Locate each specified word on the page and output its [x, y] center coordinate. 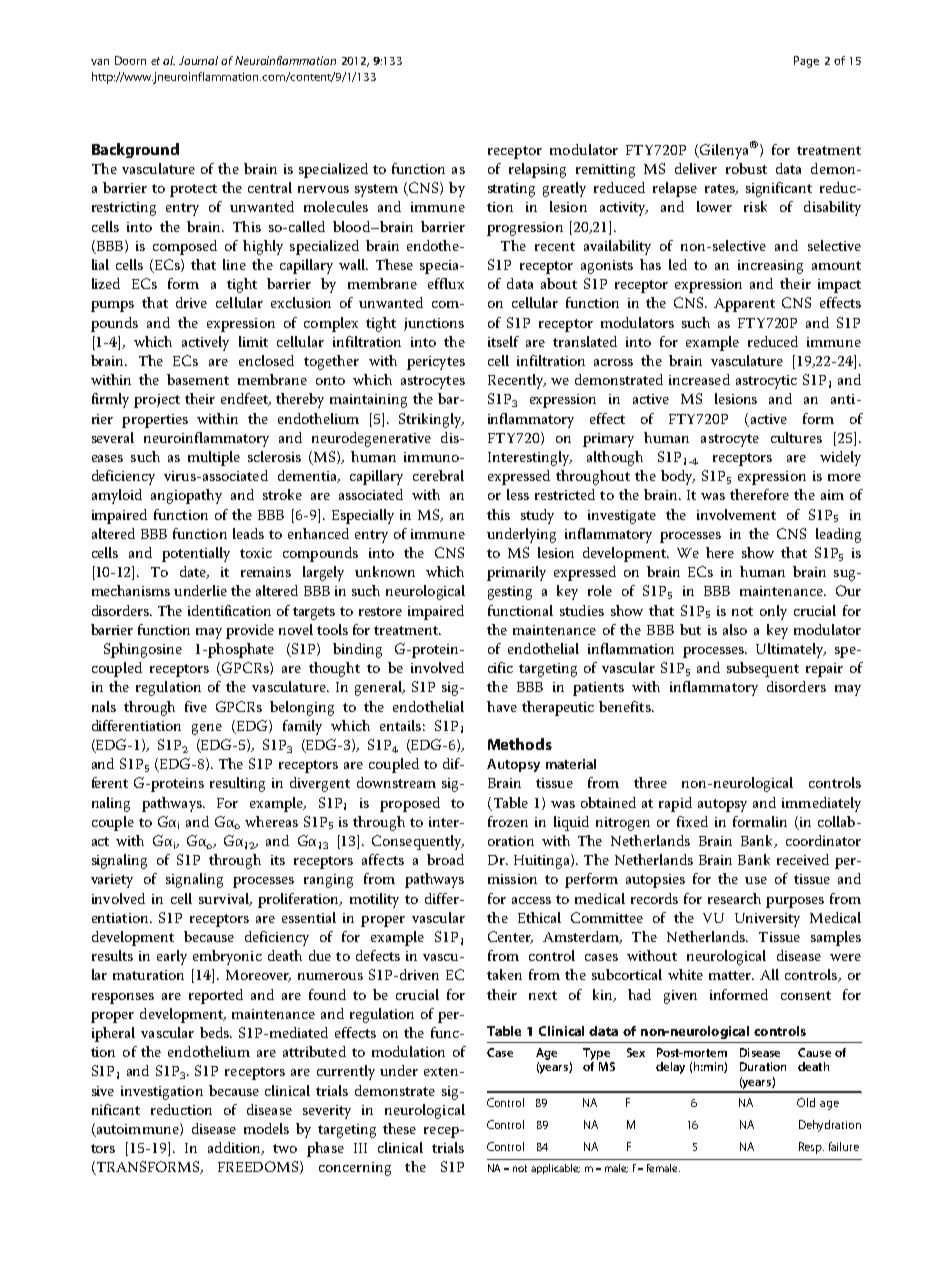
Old [806, 1102]
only [773, 612]
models [266, 1128]
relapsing [537, 170]
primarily [516, 573]
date [194, 572]
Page [806, 62]
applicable [555, 1169]
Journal [198, 60]
